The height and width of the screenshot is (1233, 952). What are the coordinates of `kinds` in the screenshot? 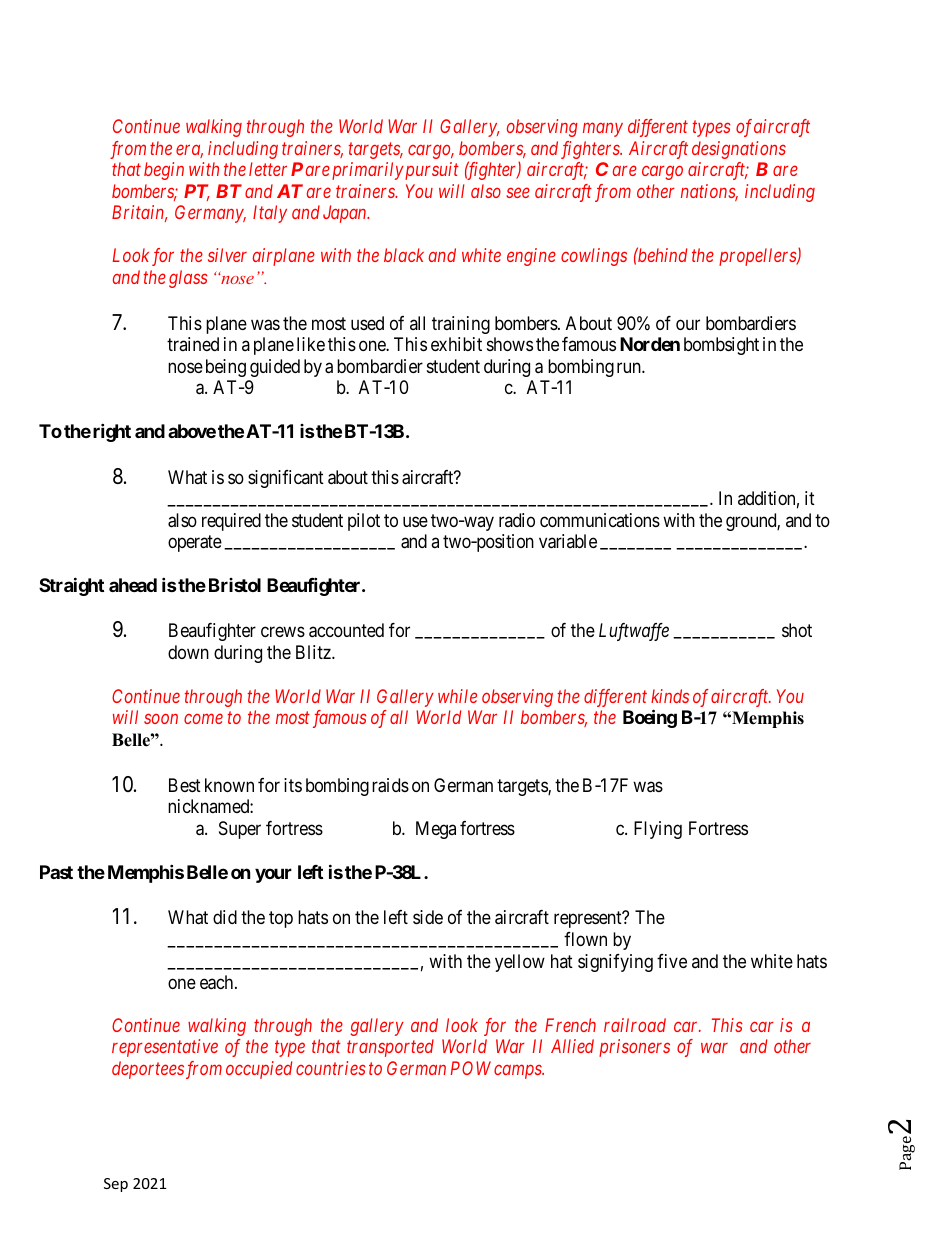 It's located at (670, 696).
